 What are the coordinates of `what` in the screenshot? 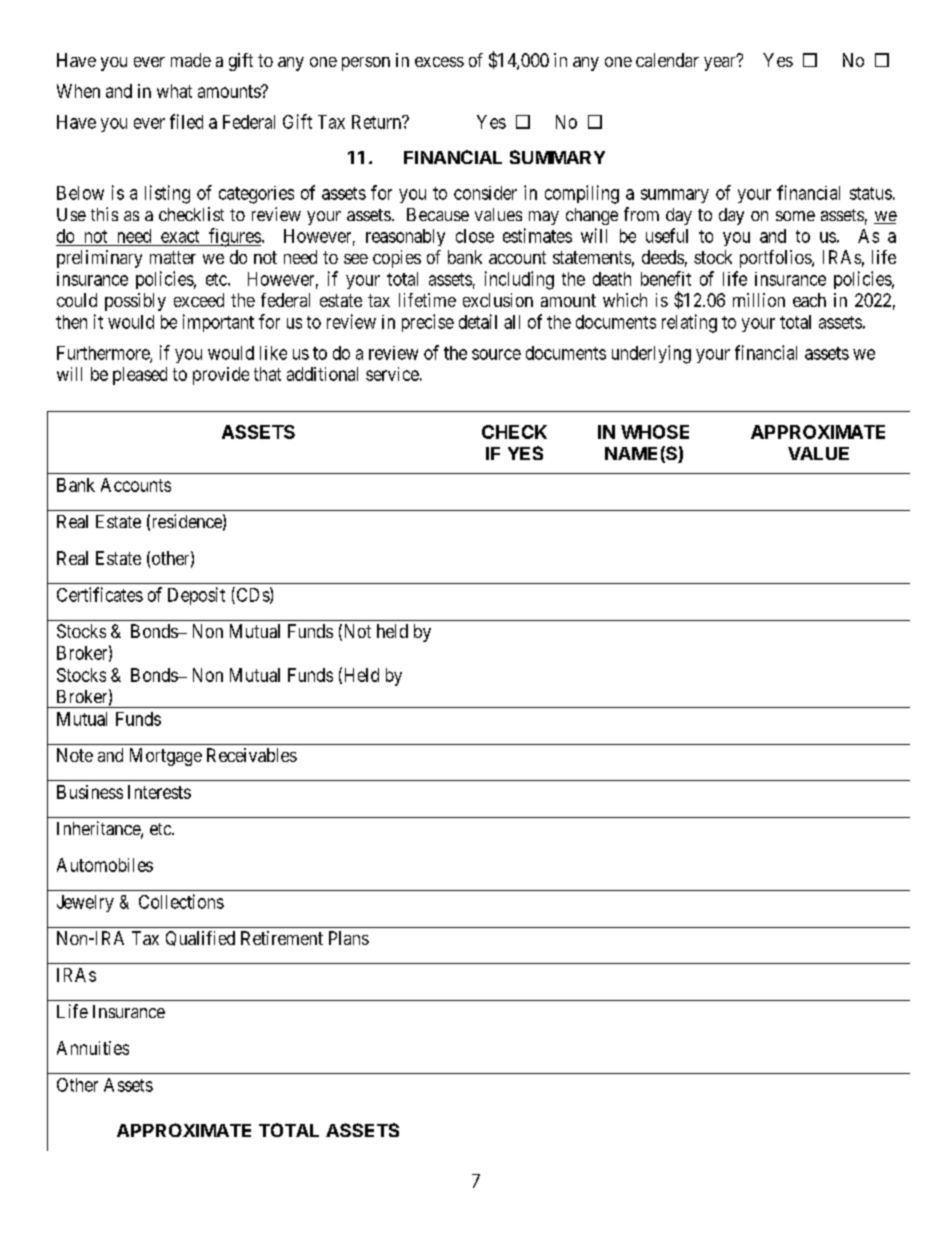 It's located at (174, 91).
